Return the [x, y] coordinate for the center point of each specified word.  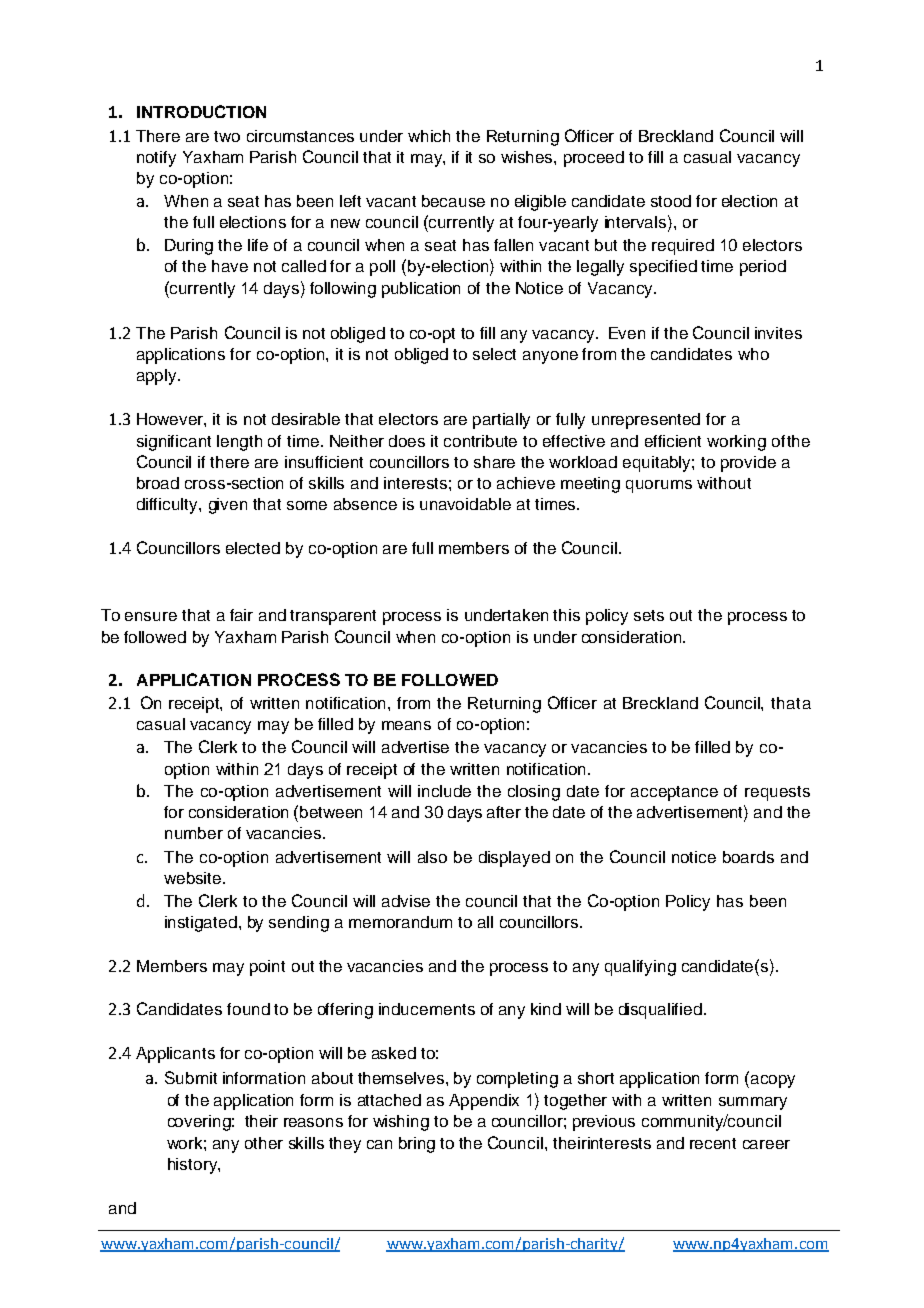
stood [671, 201]
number [194, 833]
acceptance [674, 793]
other [264, 1143]
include [444, 791]
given [228, 506]
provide [748, 464]
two [227, 136]
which [429, 136]
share [494, 462]
